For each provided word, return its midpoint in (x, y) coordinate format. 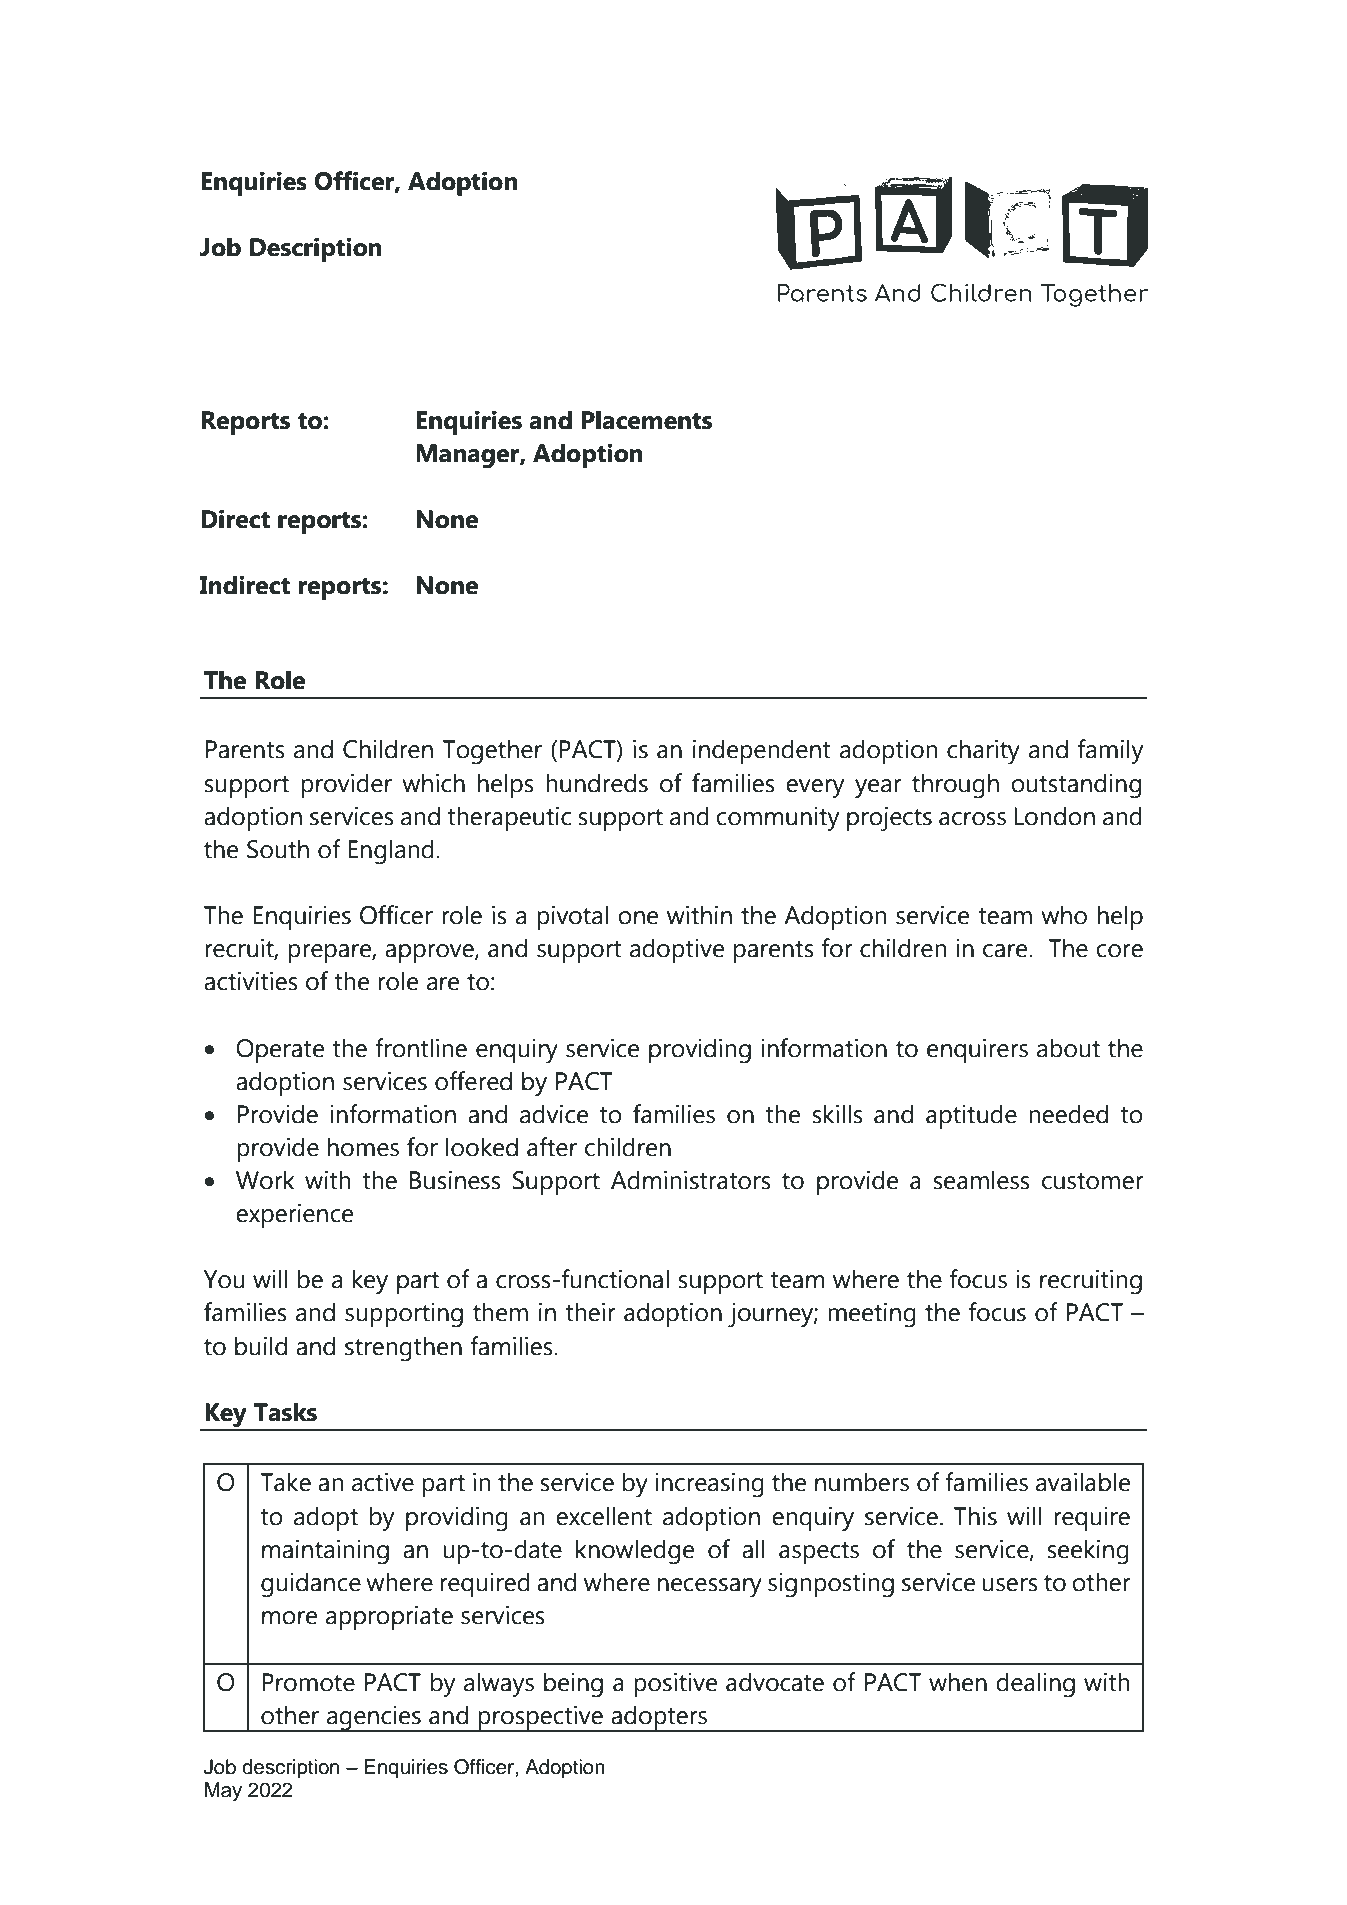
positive (675, 1684)
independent (762, 751)
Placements (646, 420)
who (1064, 915)
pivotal (572, 917)
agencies (374, 1718)
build (261, 1346)
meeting (872, 1315)
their (590, 1312)
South (278, 849)
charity (983, 752)
